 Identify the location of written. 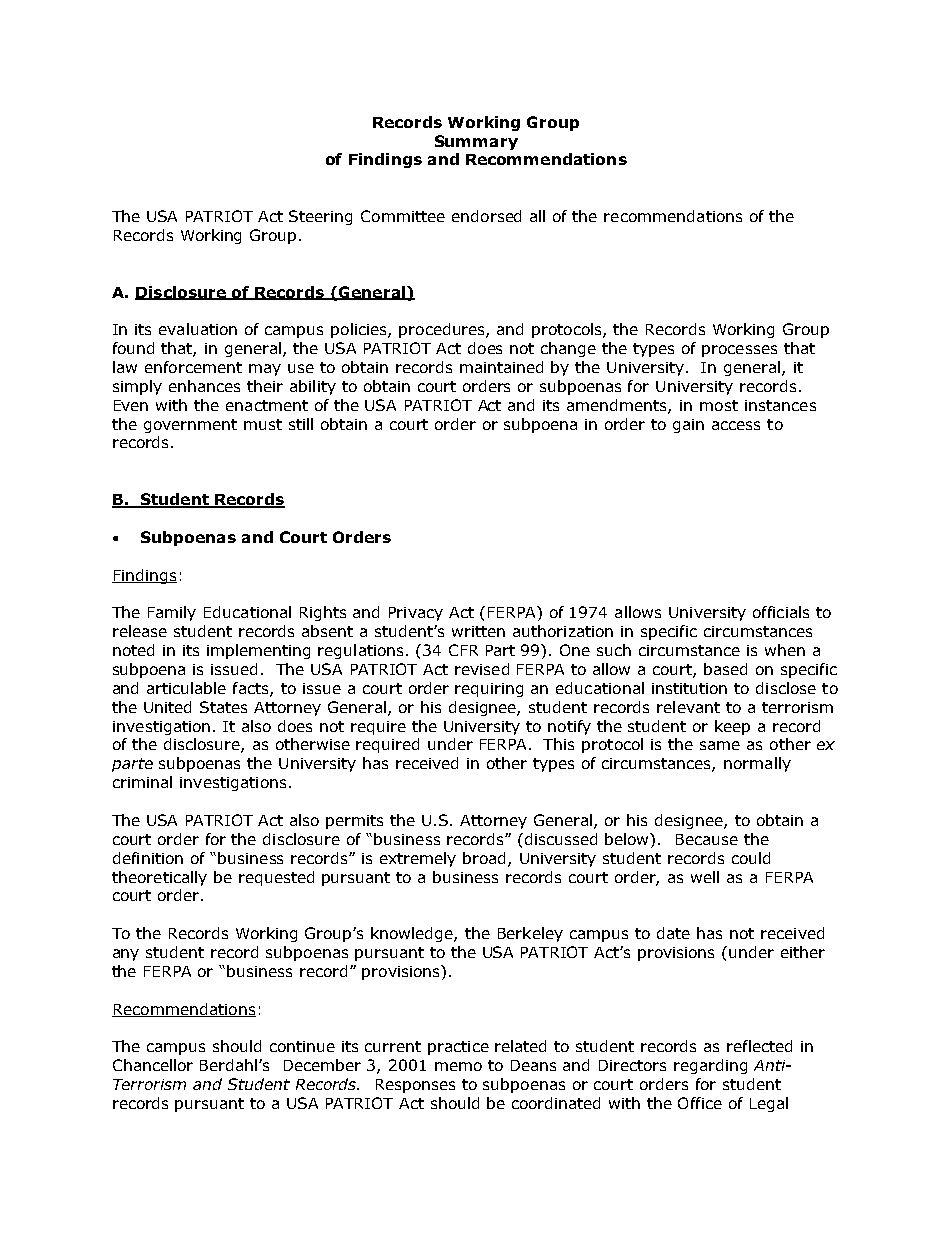
(478, 631).
